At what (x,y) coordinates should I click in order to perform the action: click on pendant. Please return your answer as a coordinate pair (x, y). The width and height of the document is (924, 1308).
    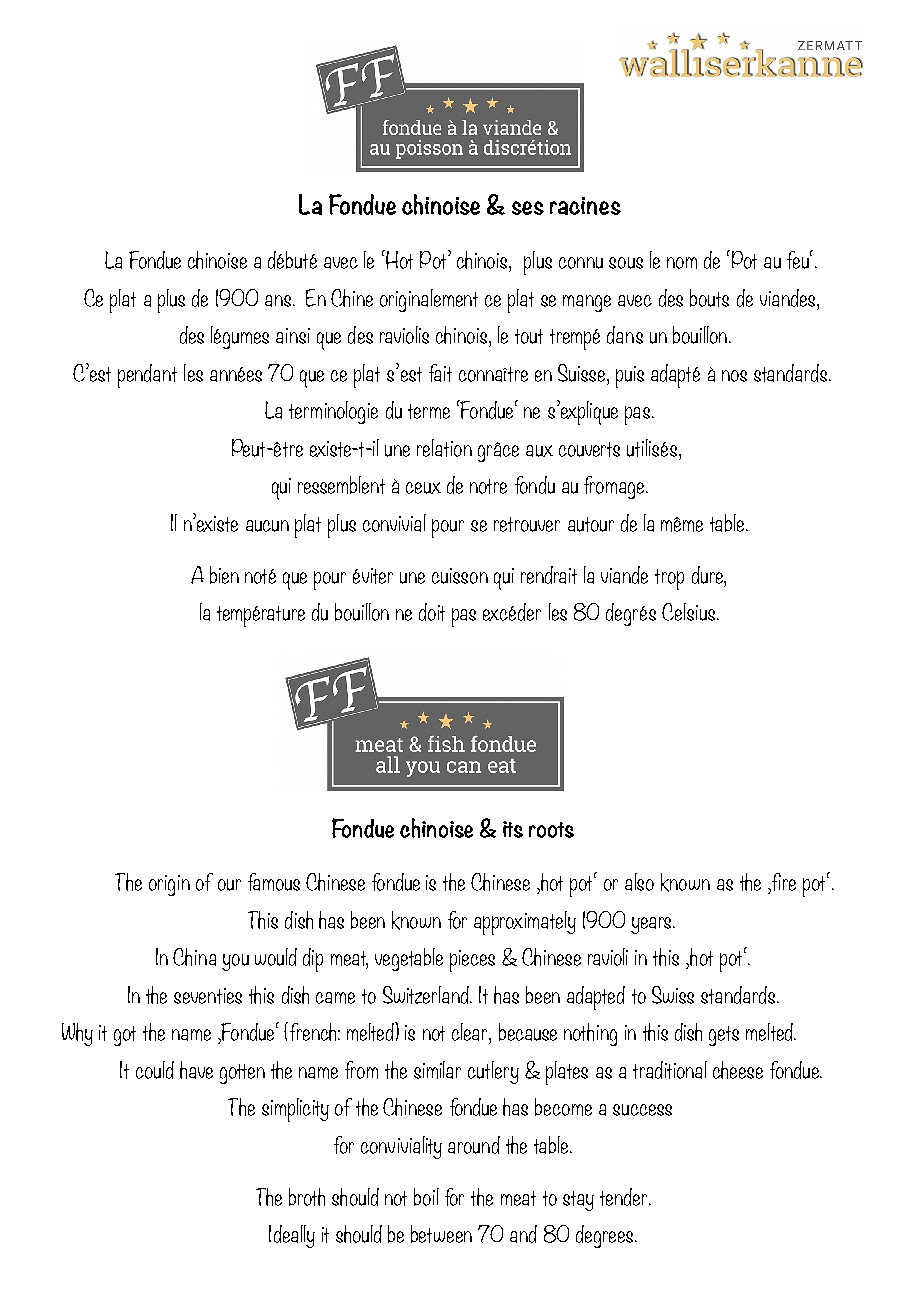
    Looking at the image, I should click on (147, 376).
